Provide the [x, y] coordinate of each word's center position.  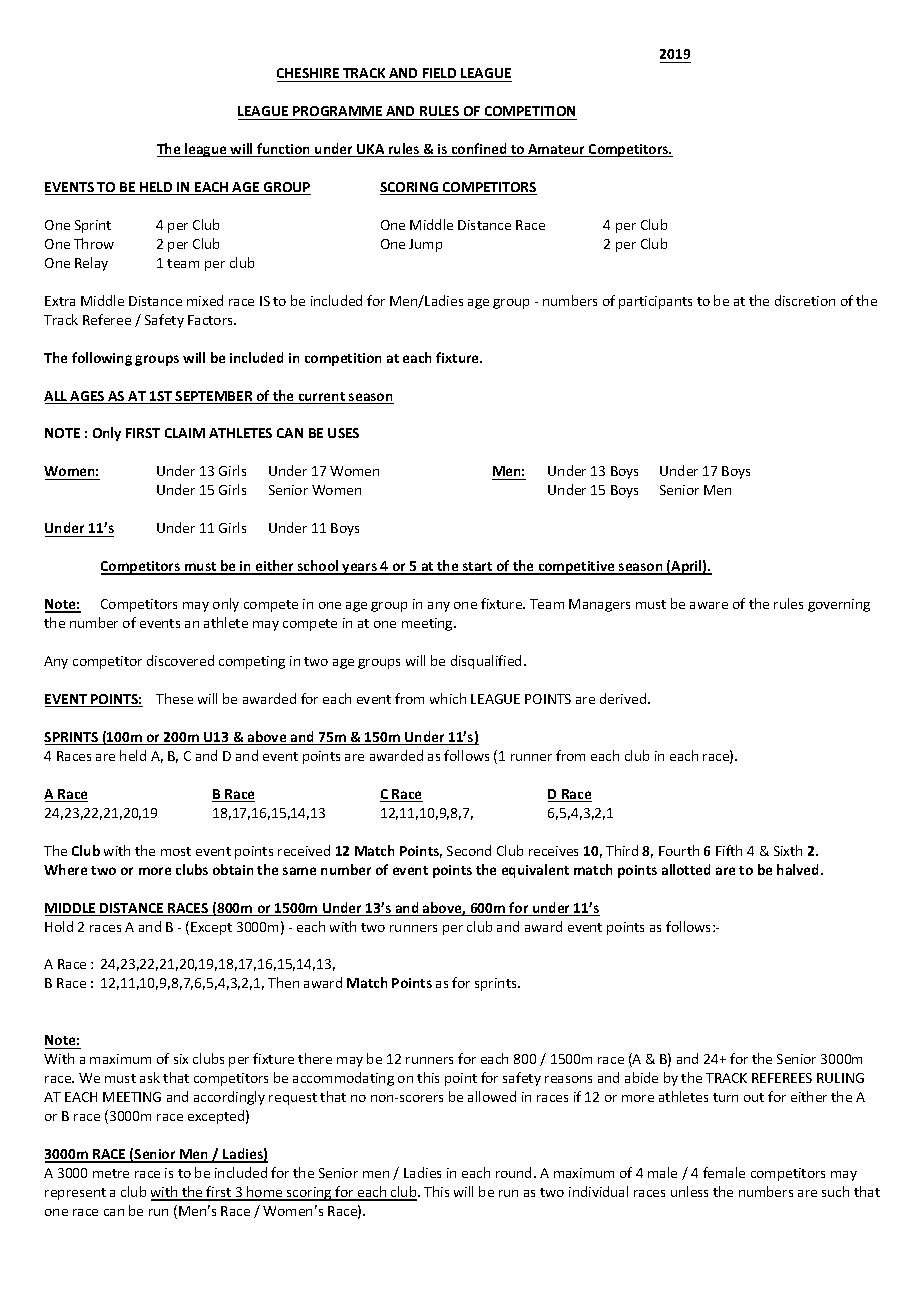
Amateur [557, 150]
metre [111, 1173]
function [284, 150]
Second [469, 850]
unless [689, 1191]
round [513, 1172]
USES [343, 433]
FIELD [439, 73]
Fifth [729, 850]
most [176, 851]
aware [709, 605]
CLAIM [185, 433]
